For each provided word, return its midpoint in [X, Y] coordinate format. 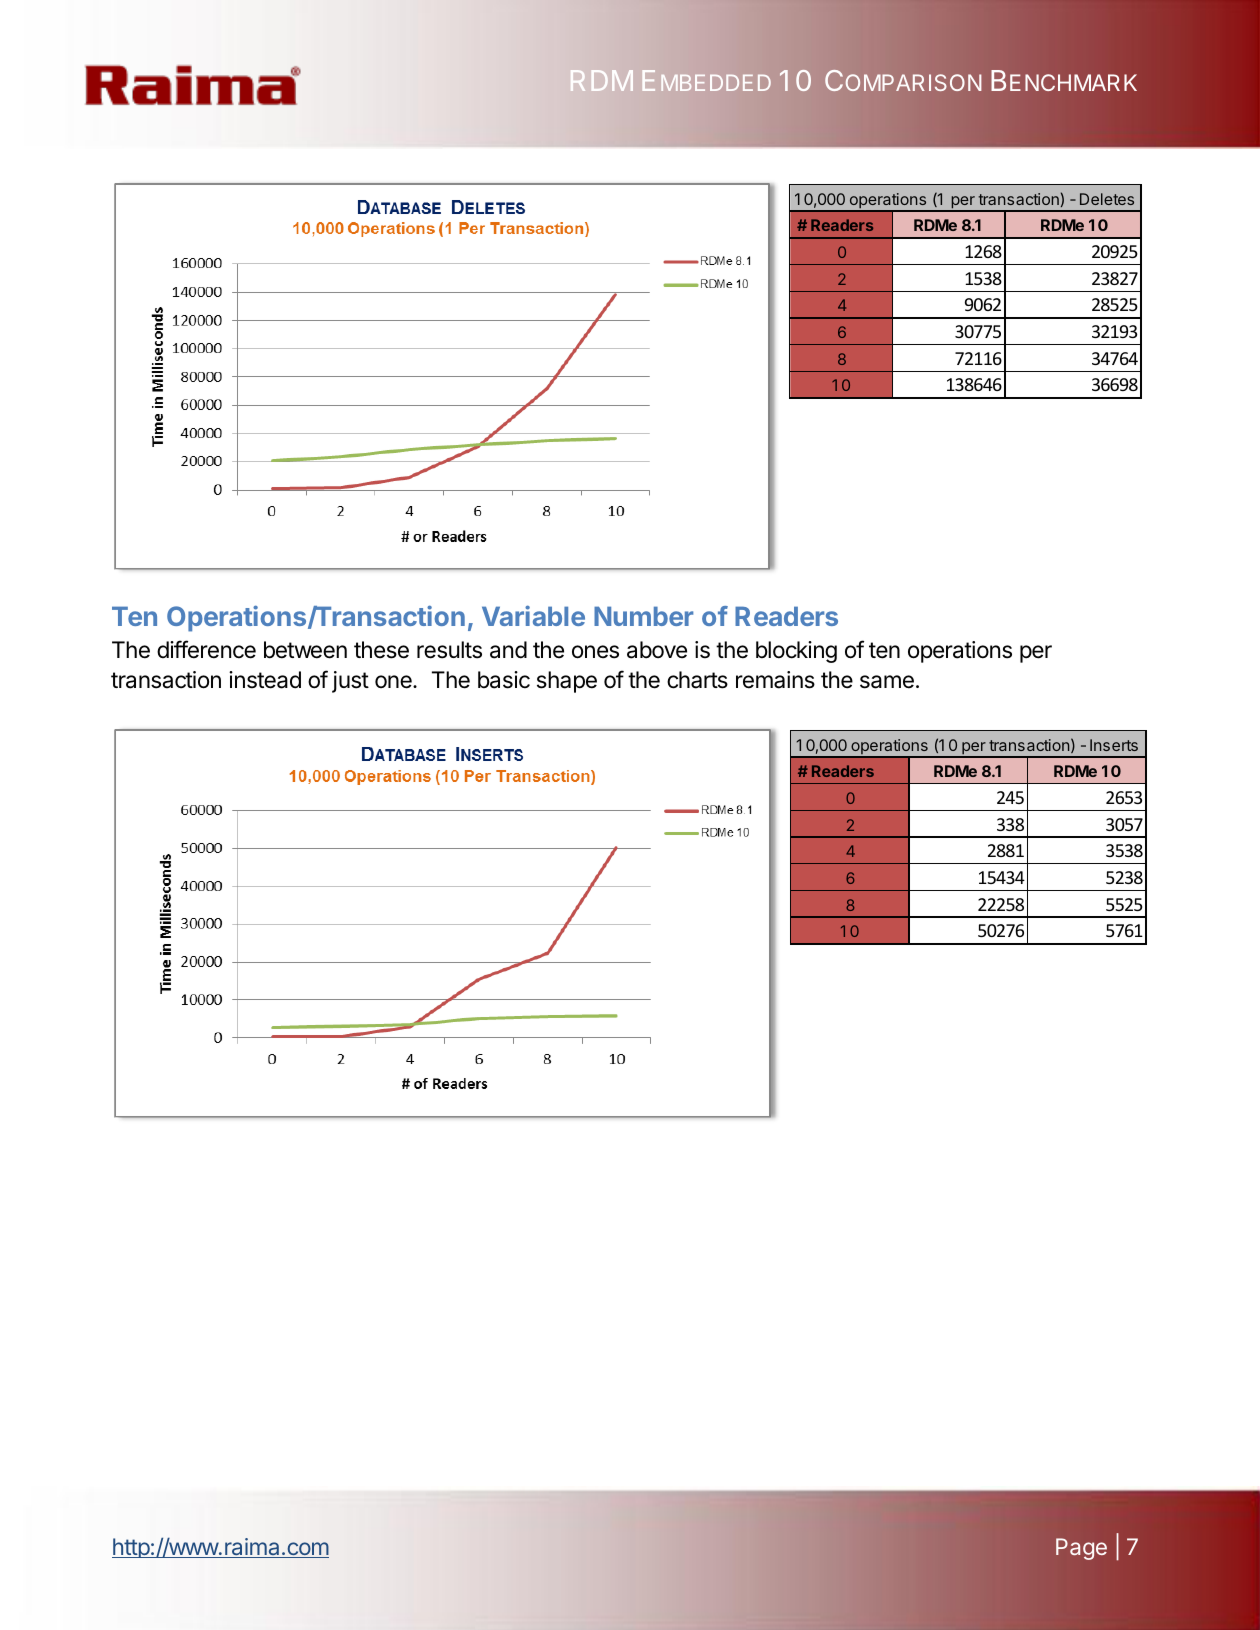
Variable [533, 615]
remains [775, 680]
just [350, 682]
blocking [796, 652]
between [305, 650]
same [887, 682]
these [381, 650]
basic [504, 680]
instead [265, 680]
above [657, 650]
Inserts [1114, 745]
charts [697, 680]
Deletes [1107, 199]
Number [643, 616]
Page [1081, 1549]
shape [567, 682]
